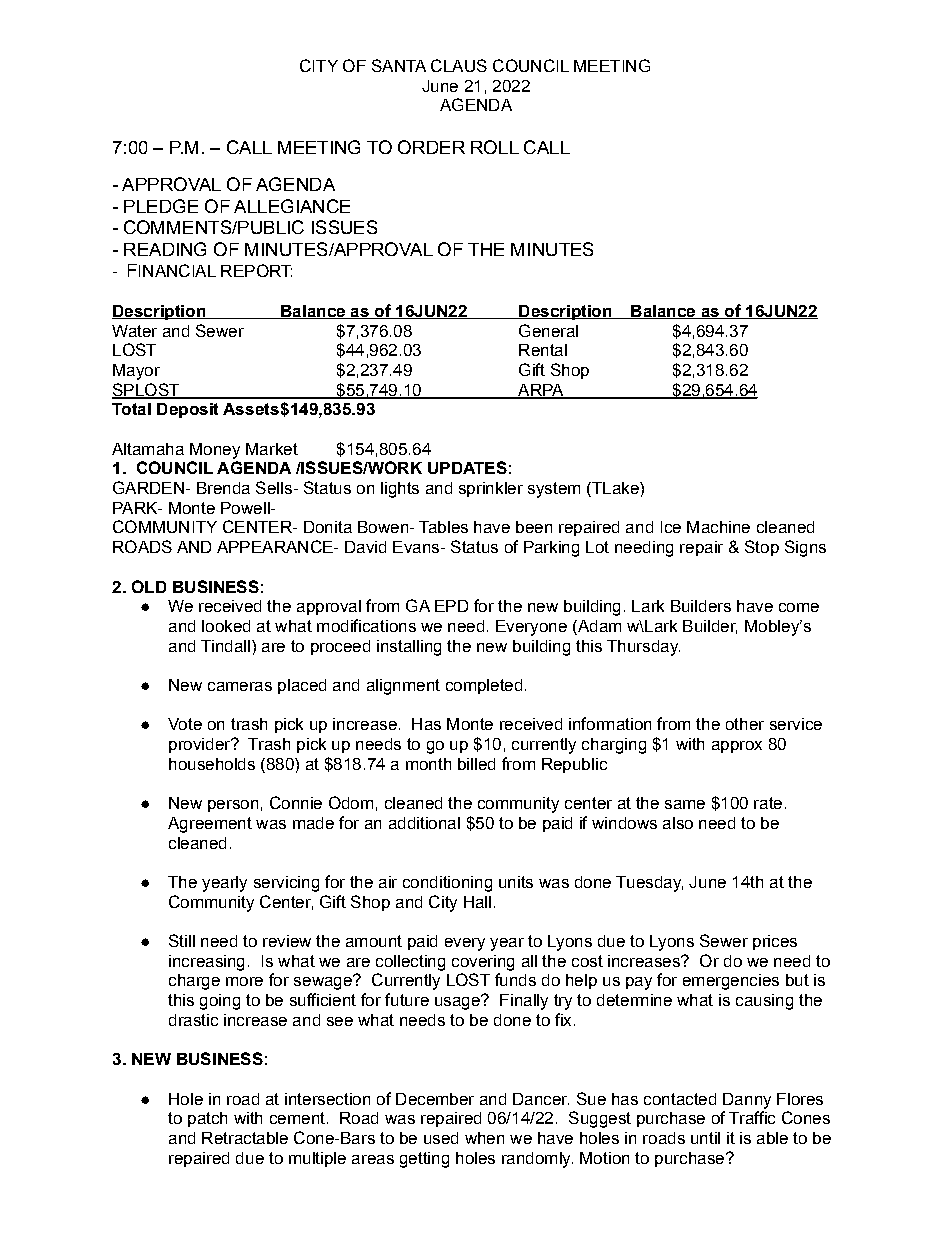 The height and width of the image is (1233, 952). What do you see at coordinates (161, 206) in the image?
I see `PLEDGE` at bounding box center [161, 206].
